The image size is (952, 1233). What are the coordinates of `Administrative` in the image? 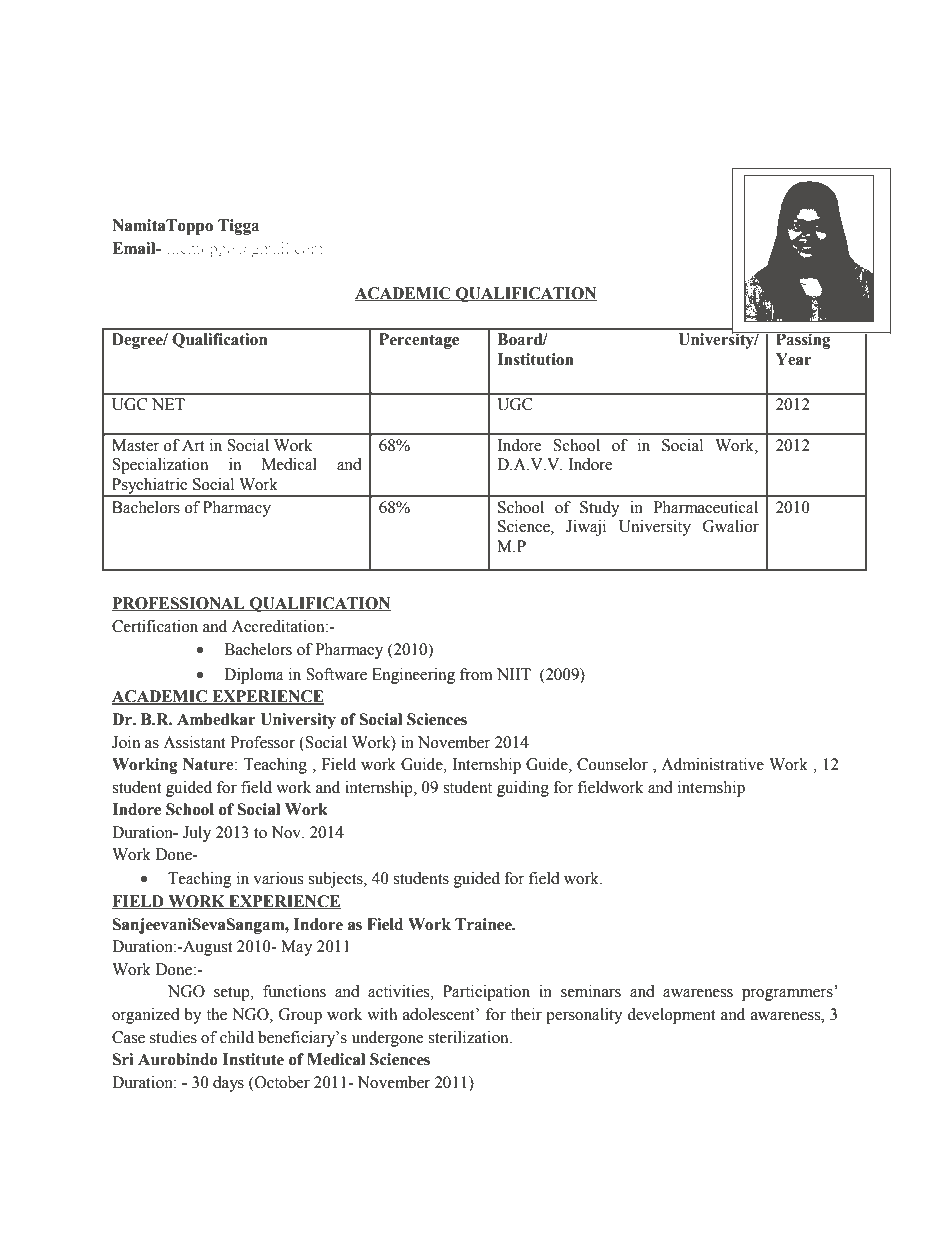 It's located at (712, 764).
